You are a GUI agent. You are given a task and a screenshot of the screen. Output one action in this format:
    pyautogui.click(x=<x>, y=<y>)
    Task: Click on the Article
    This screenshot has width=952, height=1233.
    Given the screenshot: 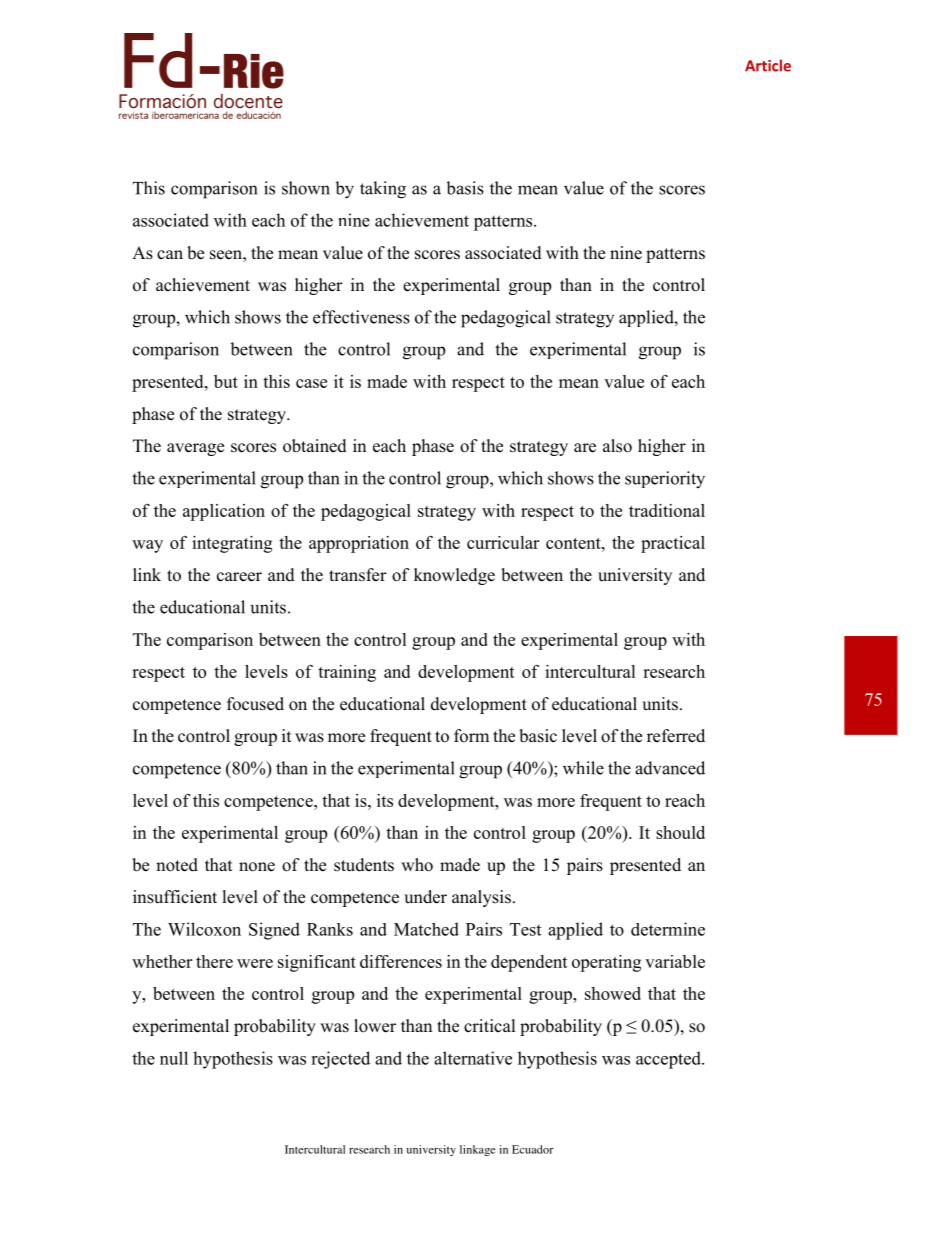 What is the action you would take?
    pyautogui.click(x=768, y=65)
